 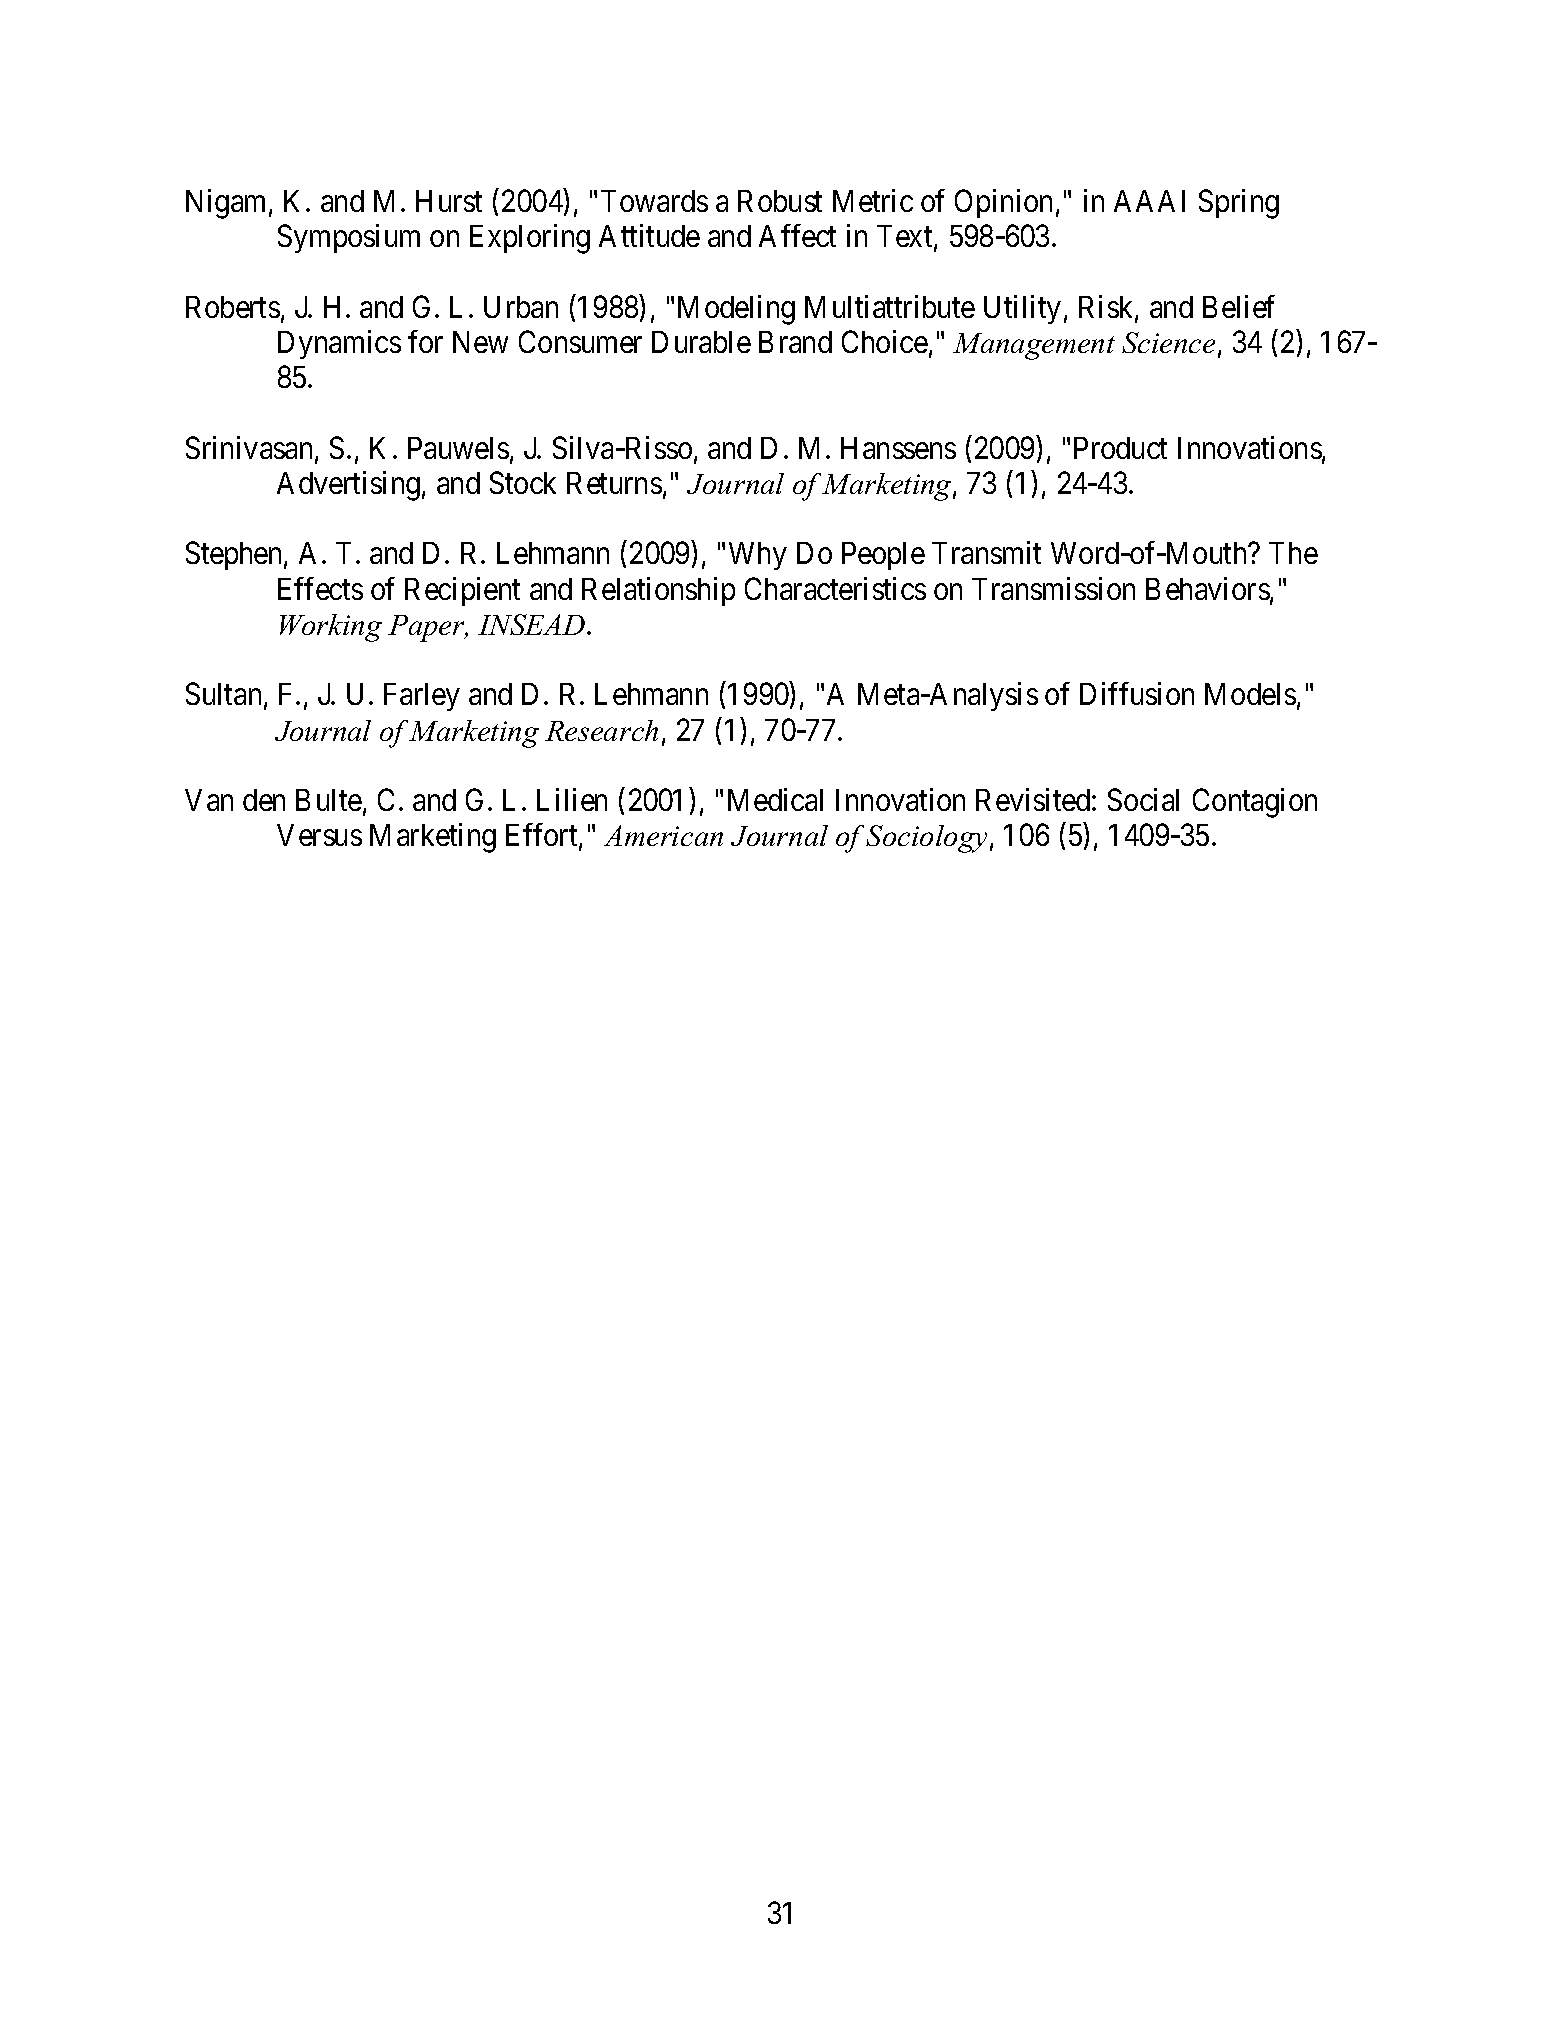 I want to click on Spring, so click(x=1239, y=204).
